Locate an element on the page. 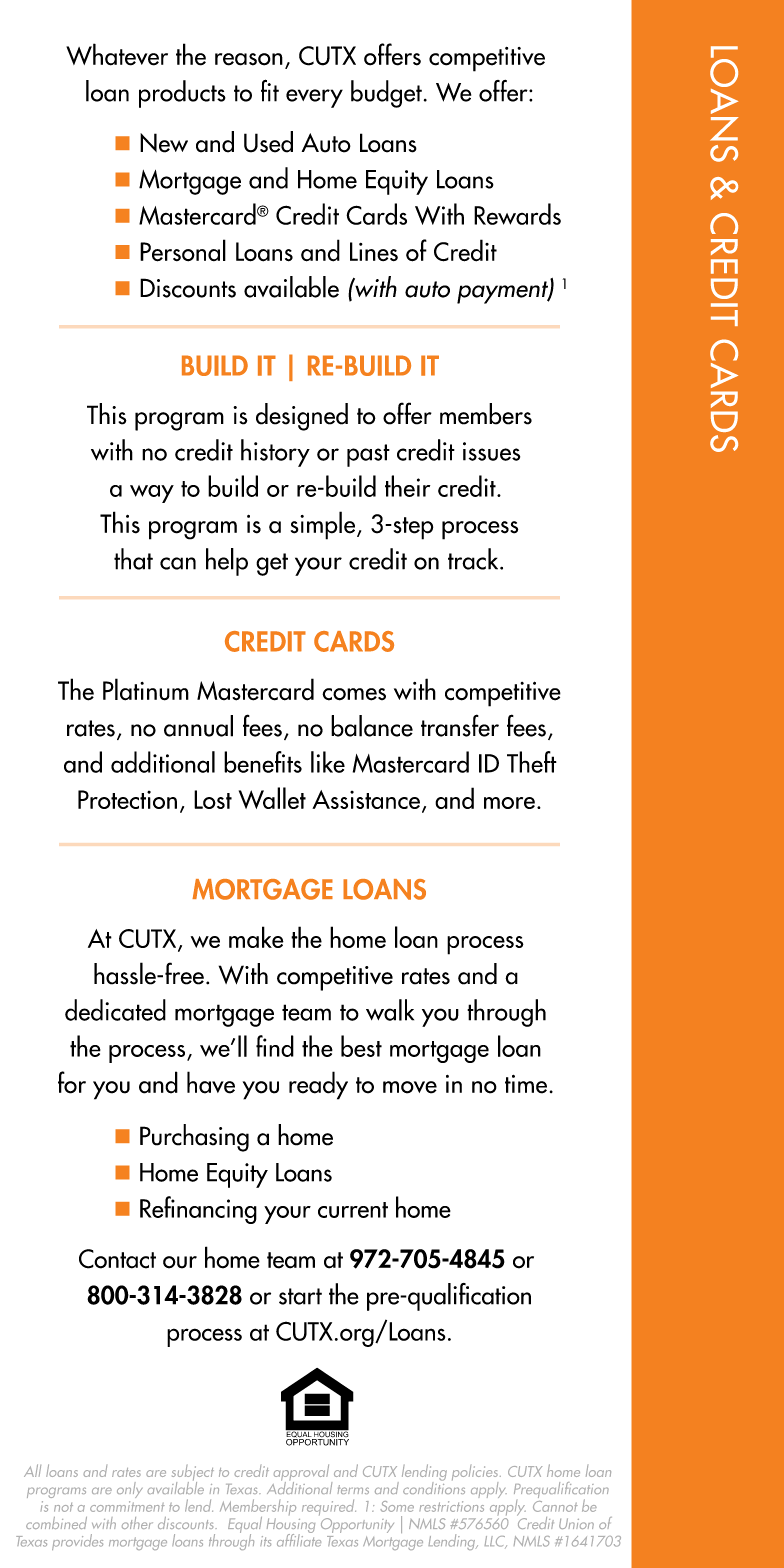 The width and height of the document is (784, 1568). designed is located at coordinates (302, 417).
